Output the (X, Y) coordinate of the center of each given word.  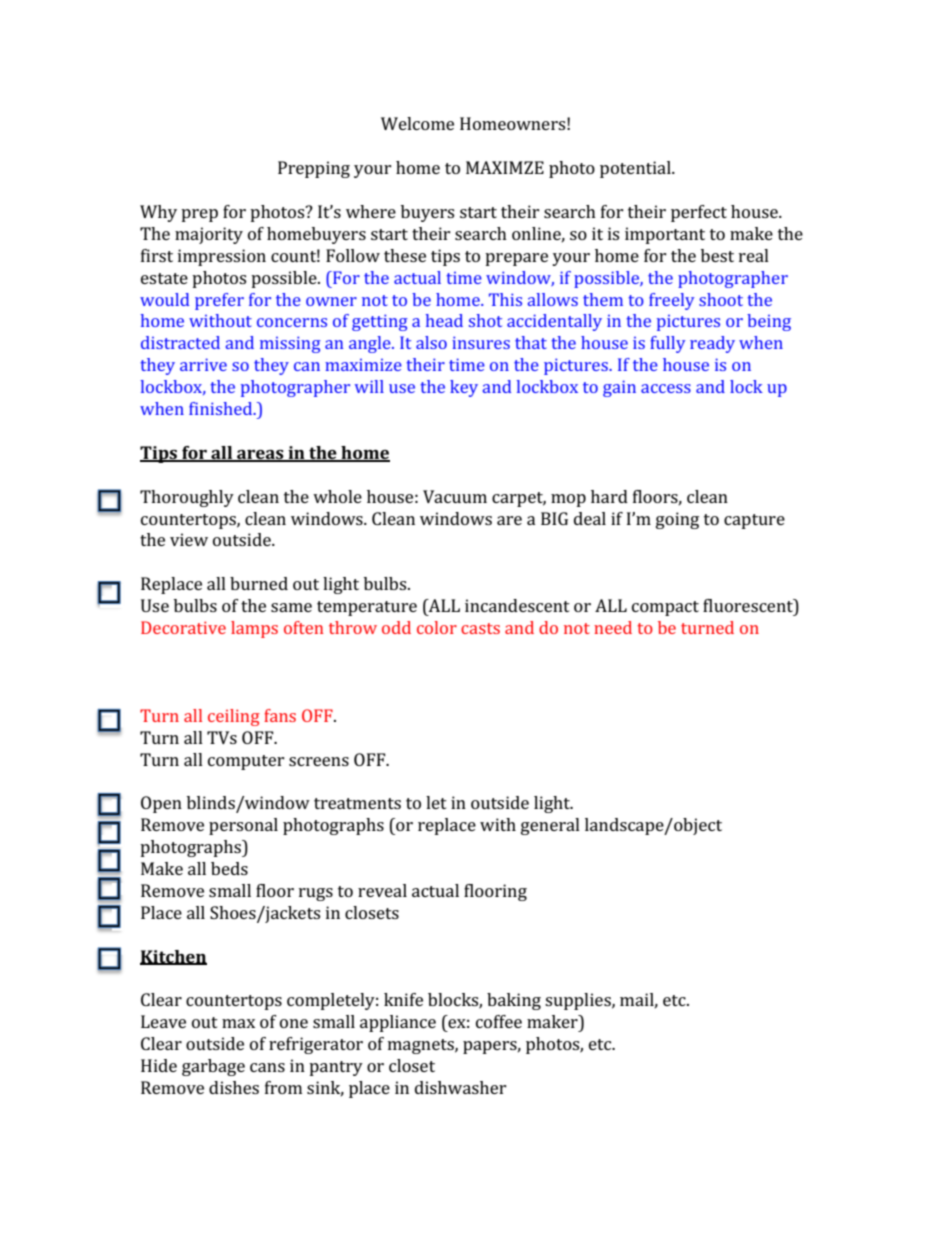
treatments (357, 803)
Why (158, 213)
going (677, 520)
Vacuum (455, 496)
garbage (213, 1067)
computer (246, 762)
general (550, 826)
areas (260, 455)
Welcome (417, 123)
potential (636, 169)
